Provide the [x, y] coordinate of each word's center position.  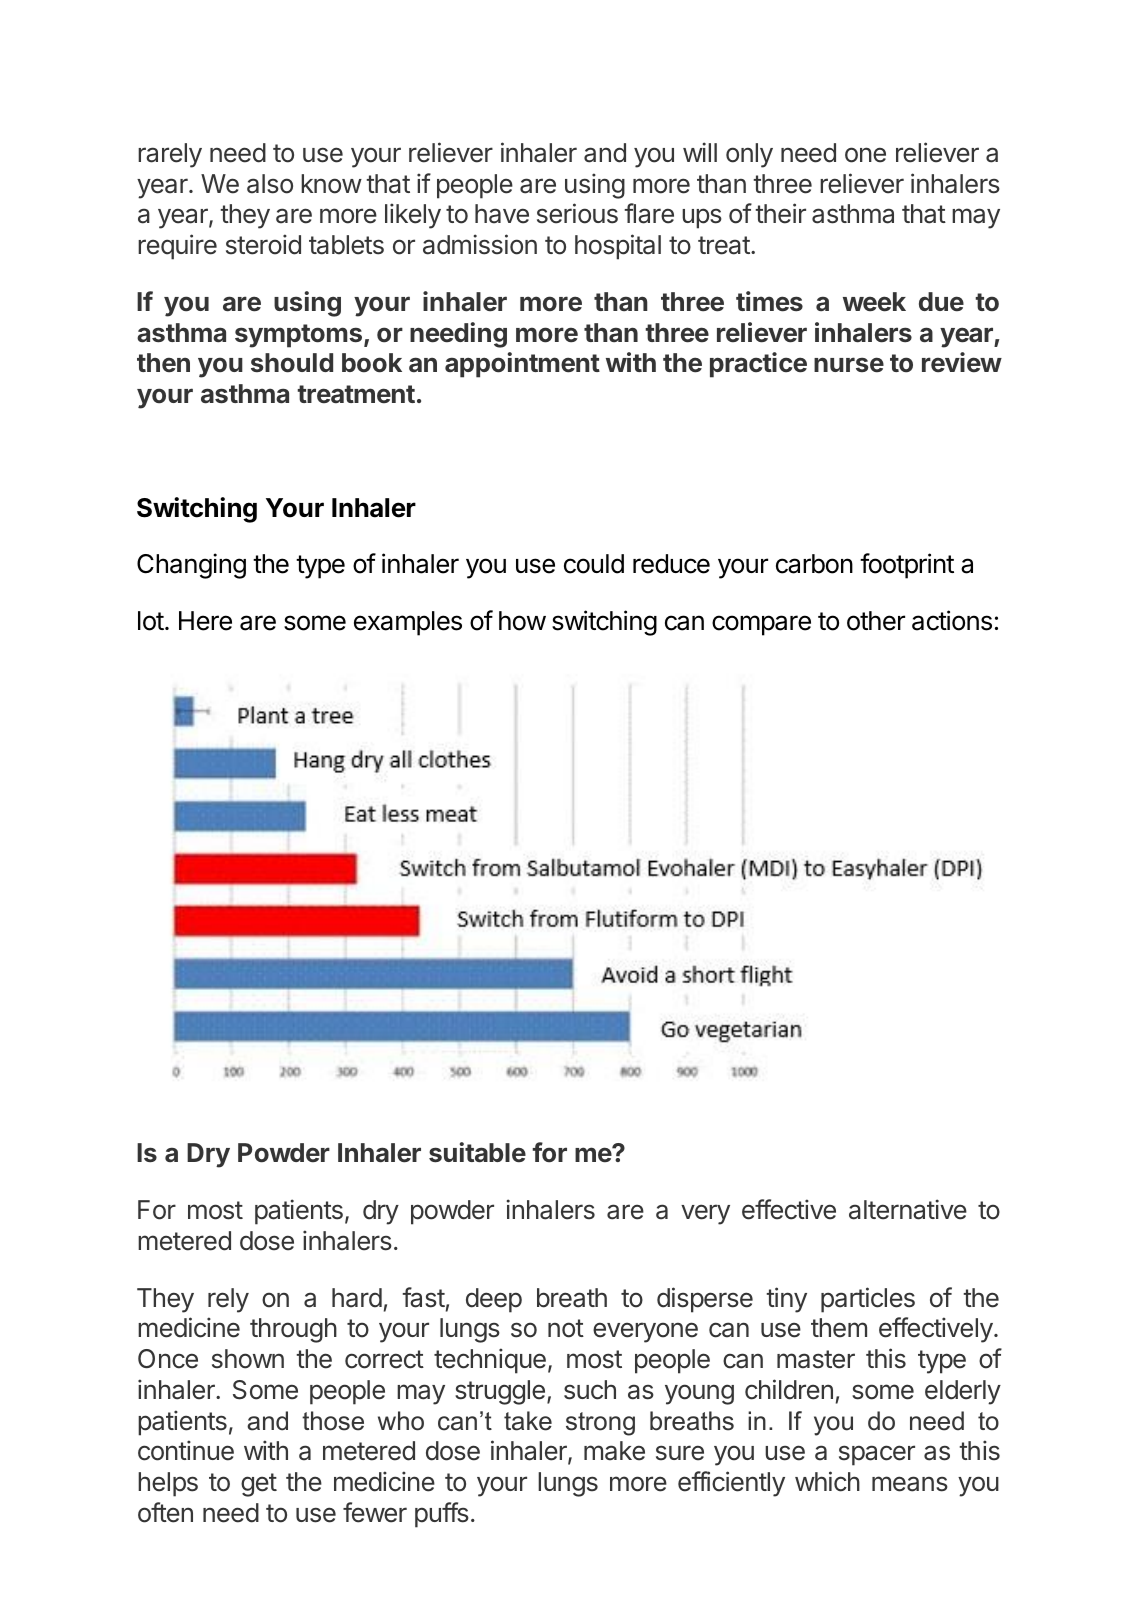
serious [577, 213]
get [259, 1485]
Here [205, 621]
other [876, 621]
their [780, 213]
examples [408, 623]
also [270, 184]
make [614, 1451]
